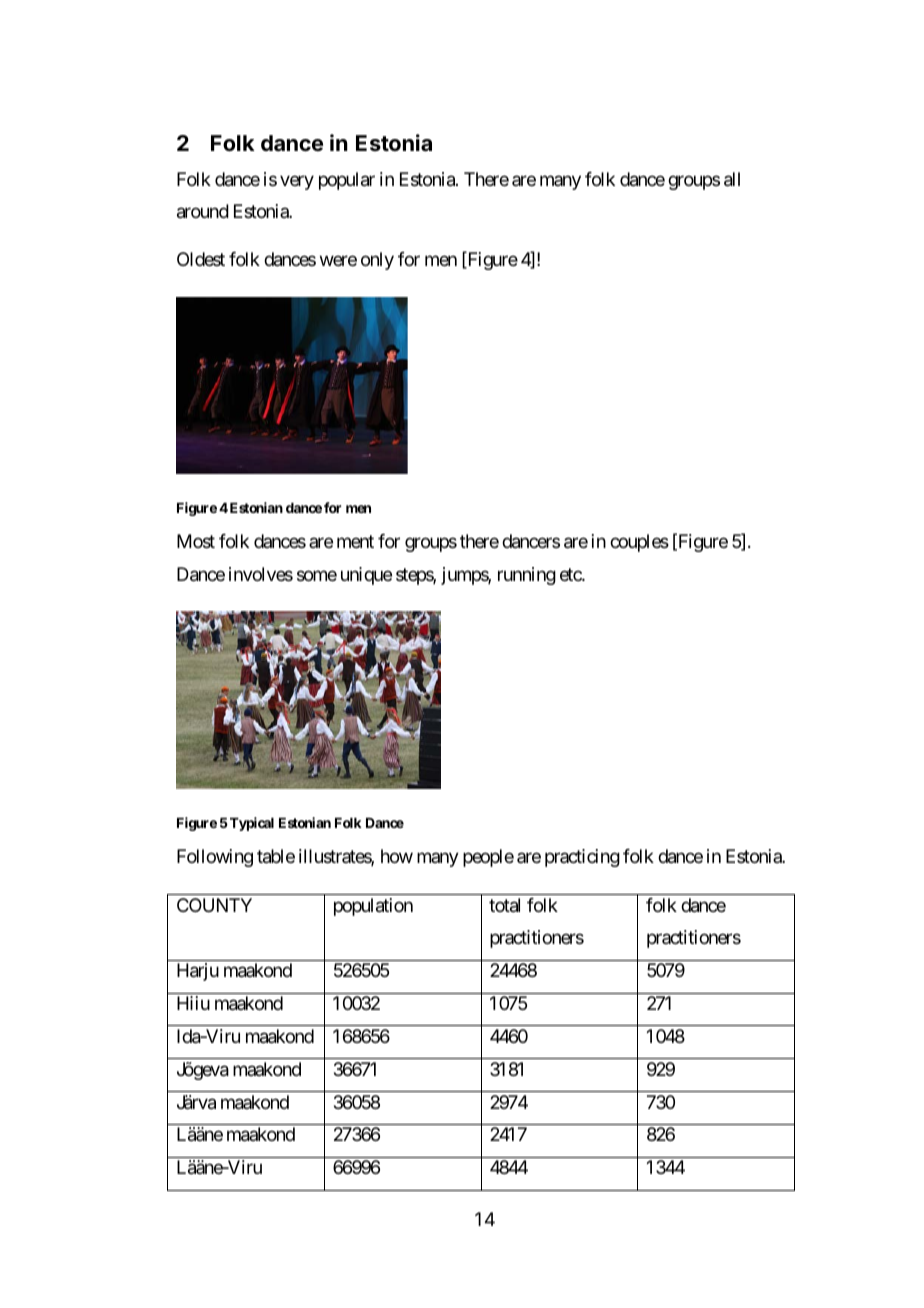 This screenshot has height=1308, width=924. What do you see at coordinates (355, 542) in the screenshot?
I see `ment` at bounding box center [355, 542].
